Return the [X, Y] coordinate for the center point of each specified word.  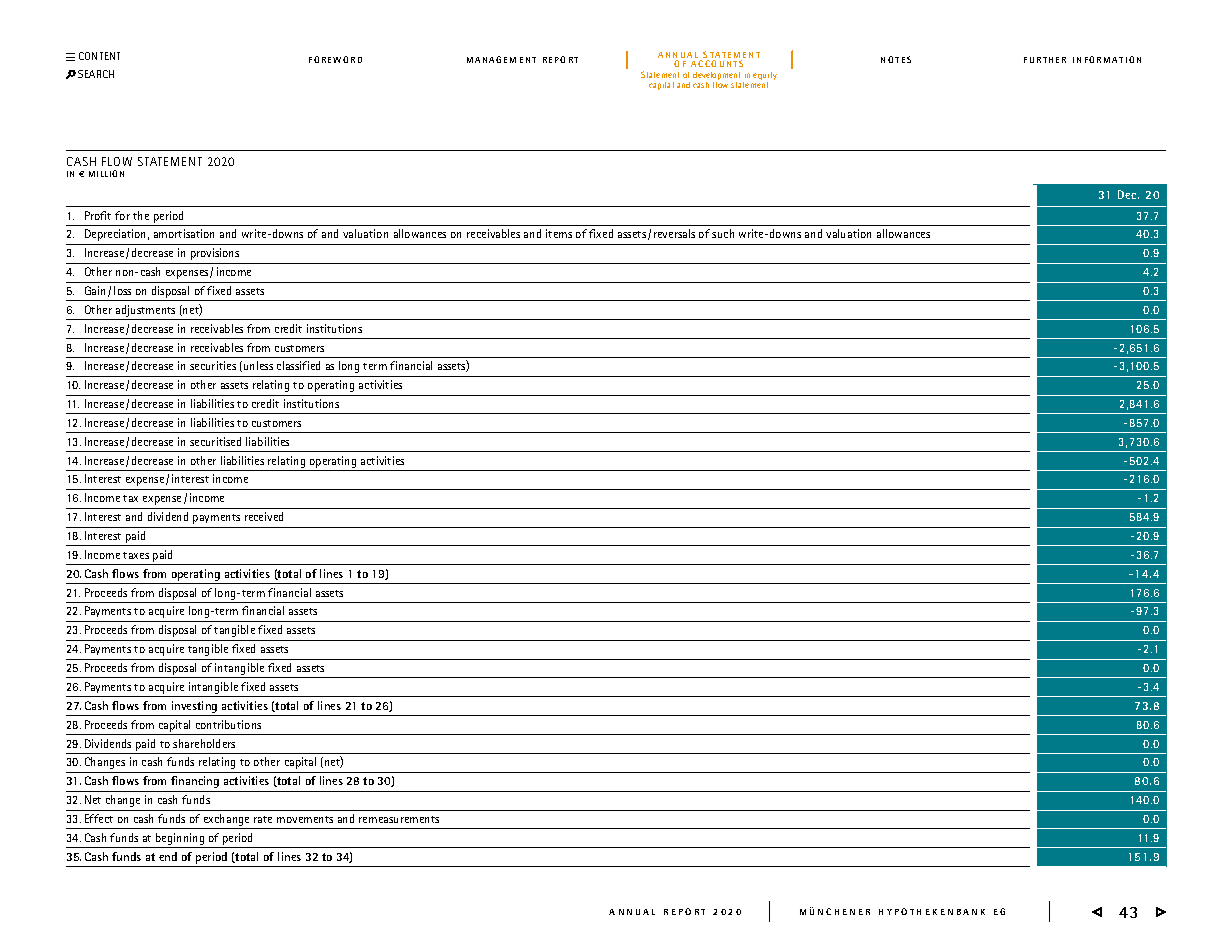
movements [305, 819]
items [559, 233]
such [723, 233]
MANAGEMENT [501, 59]
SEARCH [96, 74]
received [264, 516]
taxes [136, 555]
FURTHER [1045, 60]
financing [195, 782]
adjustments [145, 311]
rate [263, 819]
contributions [228, 724]
